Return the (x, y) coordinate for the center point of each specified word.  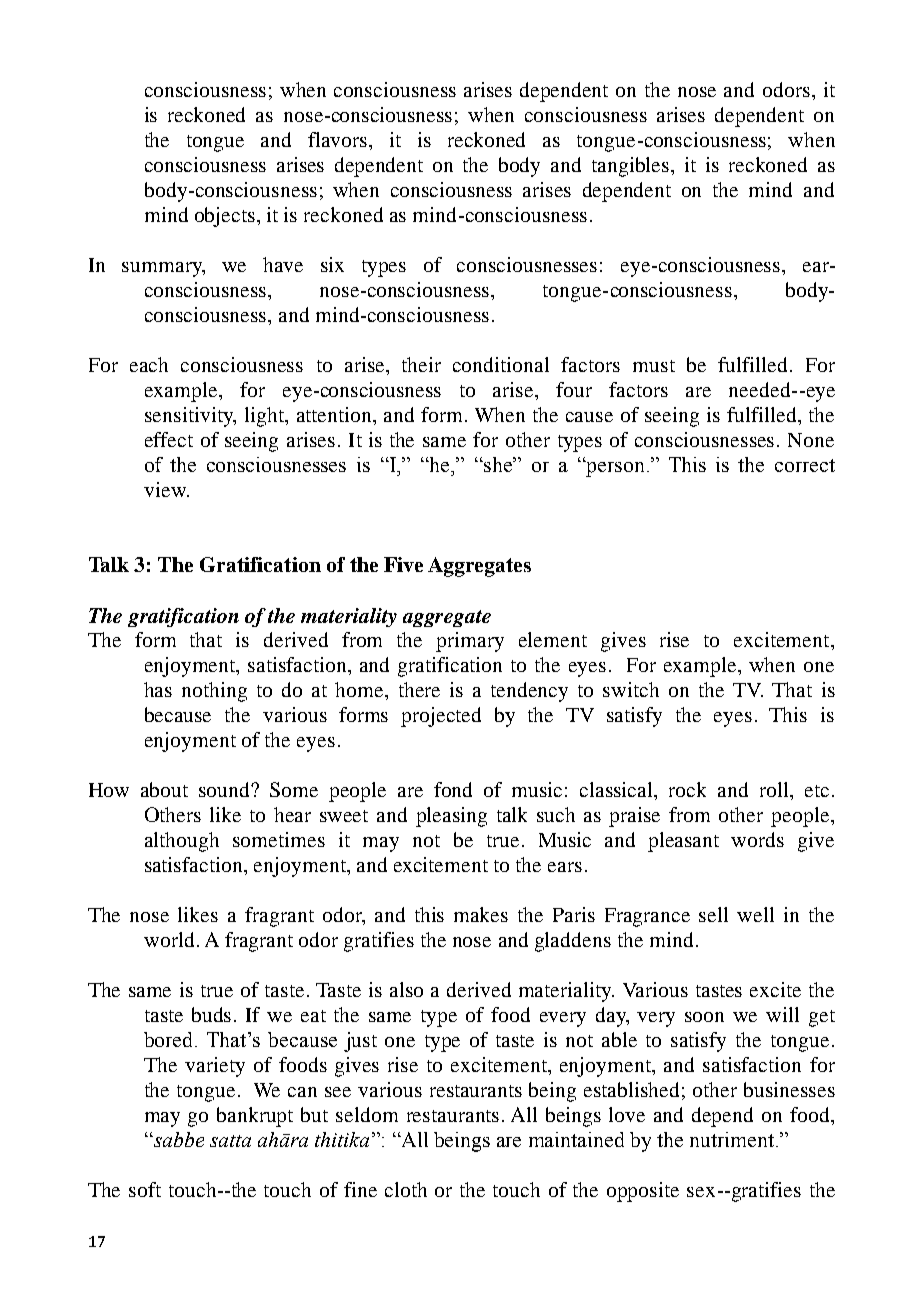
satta (230, 1141)
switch (631, 689)
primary (470, 642)
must (654, 366)
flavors (339, 139)
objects (226, 217)
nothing (214, 692)
